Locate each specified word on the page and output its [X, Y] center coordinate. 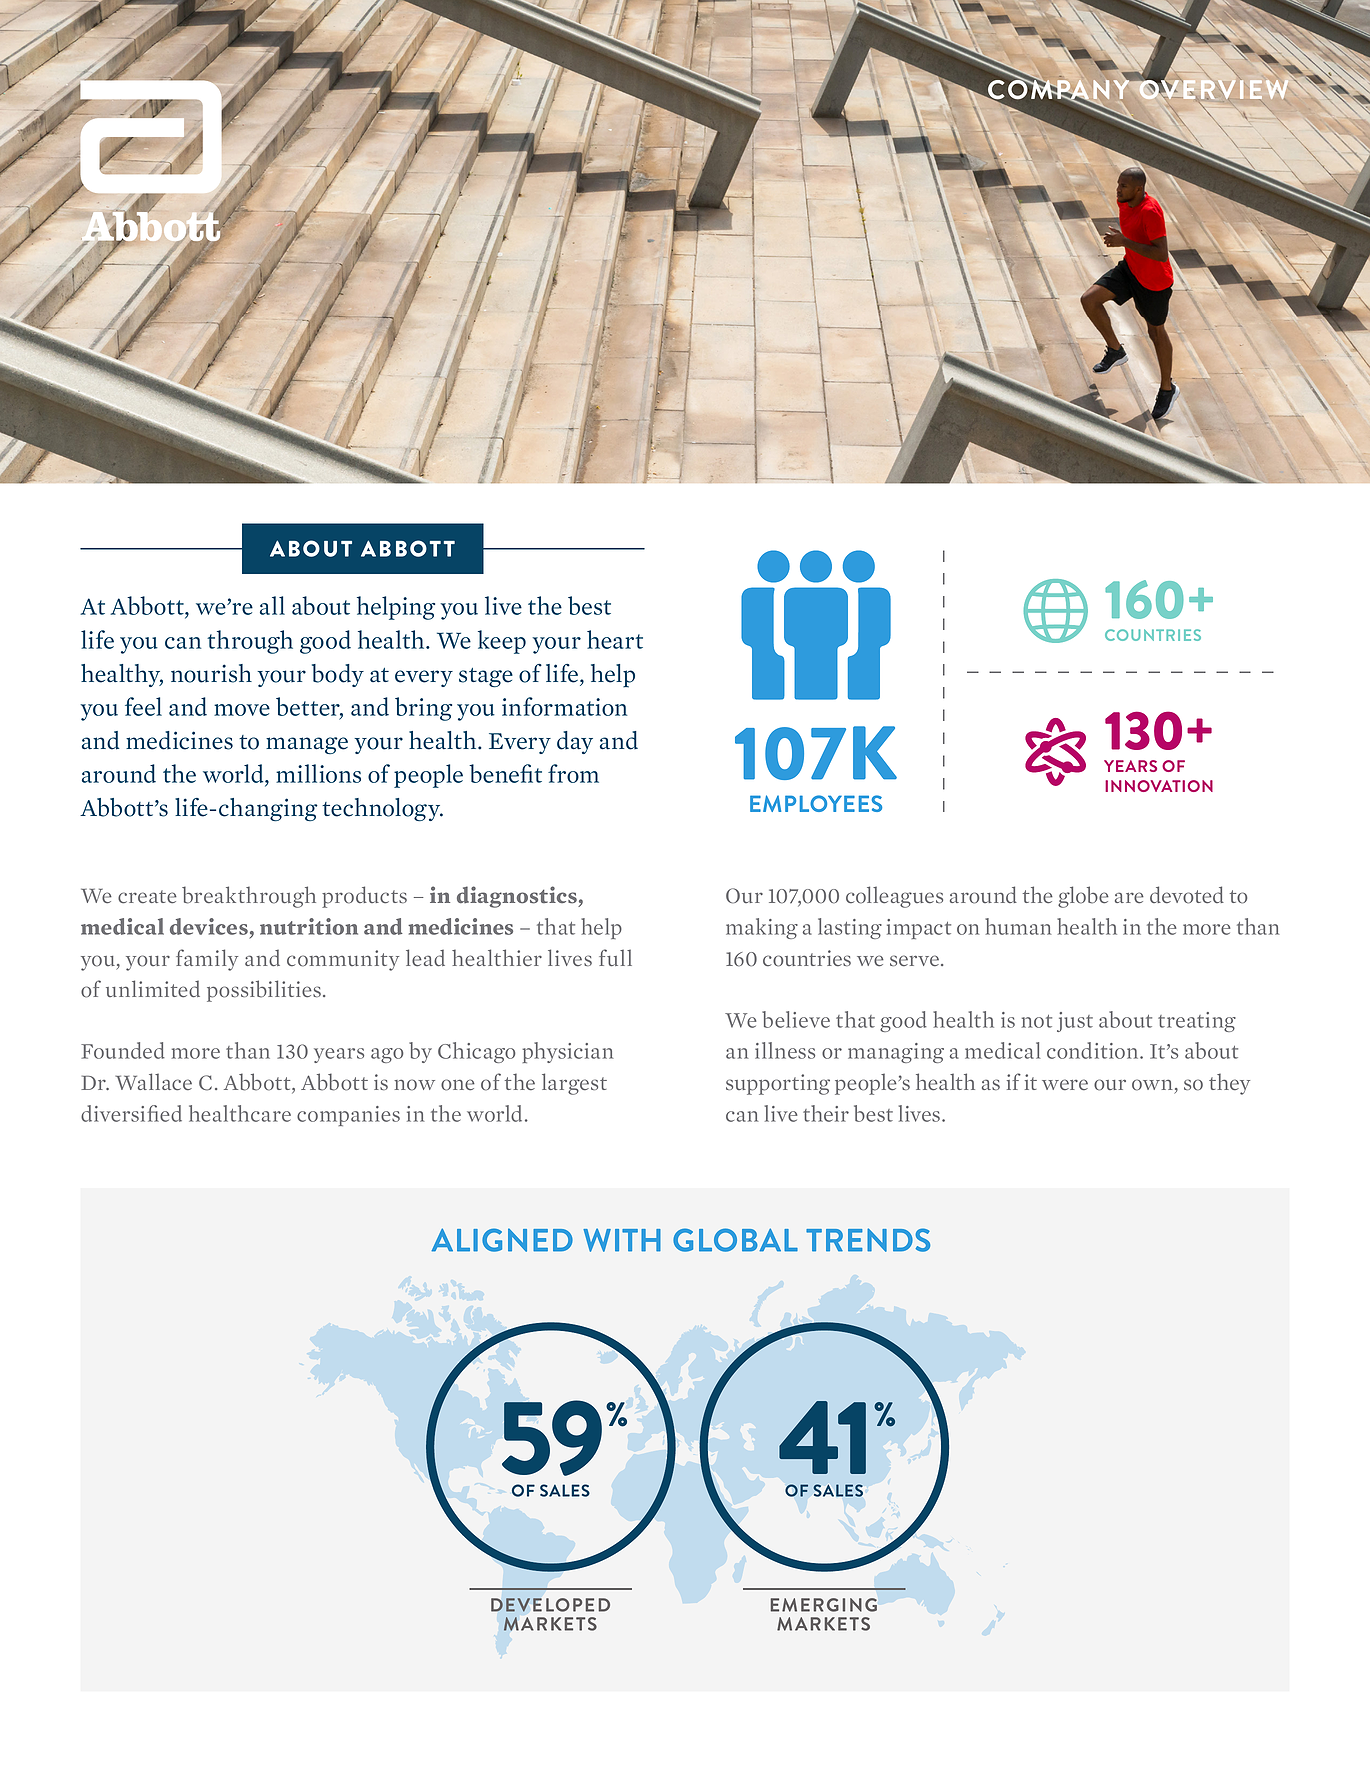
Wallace [153, 1082]
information [564, 706]
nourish [211, 673]
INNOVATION [1159, 786]
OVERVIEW [1213, 88]
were [1065, 1085]
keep [502, 642]
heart [615, 639]
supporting [778, 1084]
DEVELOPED [550, 1605]
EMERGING [824, 1605]
